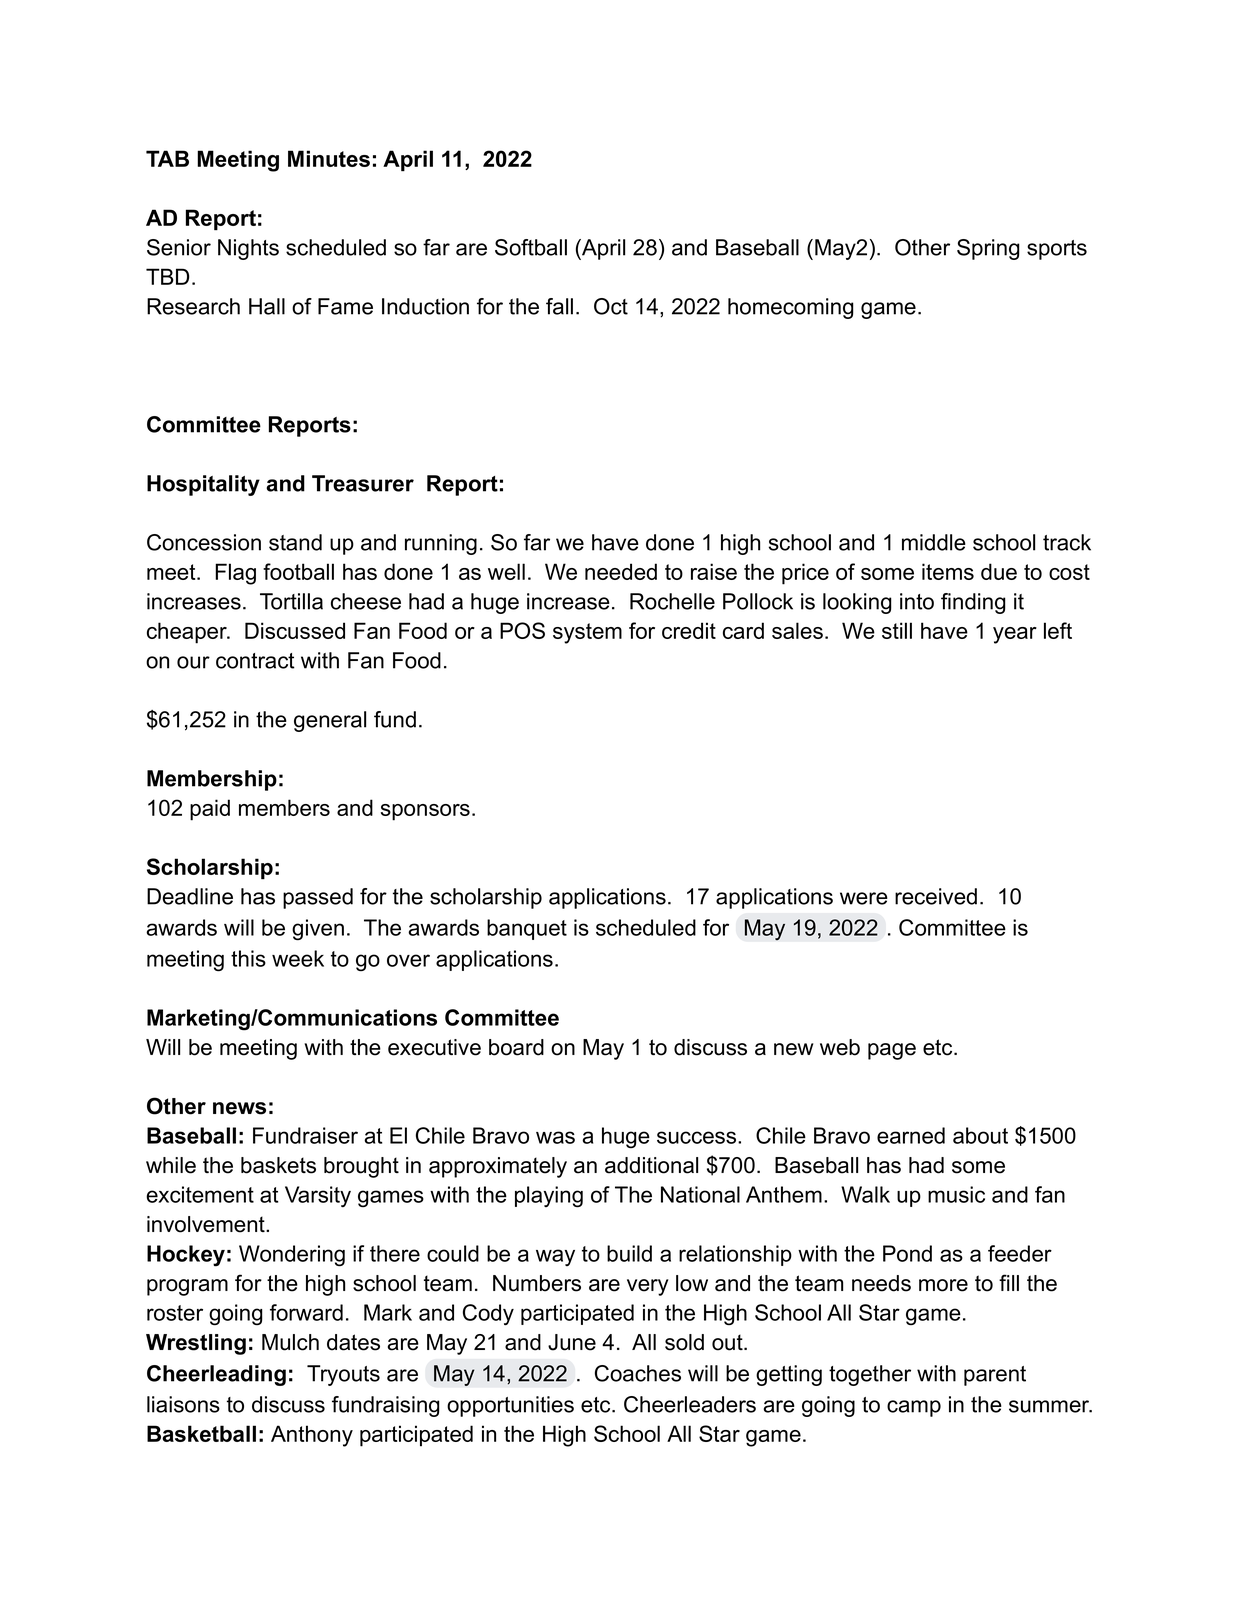 The image size is (1241, 1606). Describe the element at coordinates (531, 247) in the page. I see `Softball` at that location.
